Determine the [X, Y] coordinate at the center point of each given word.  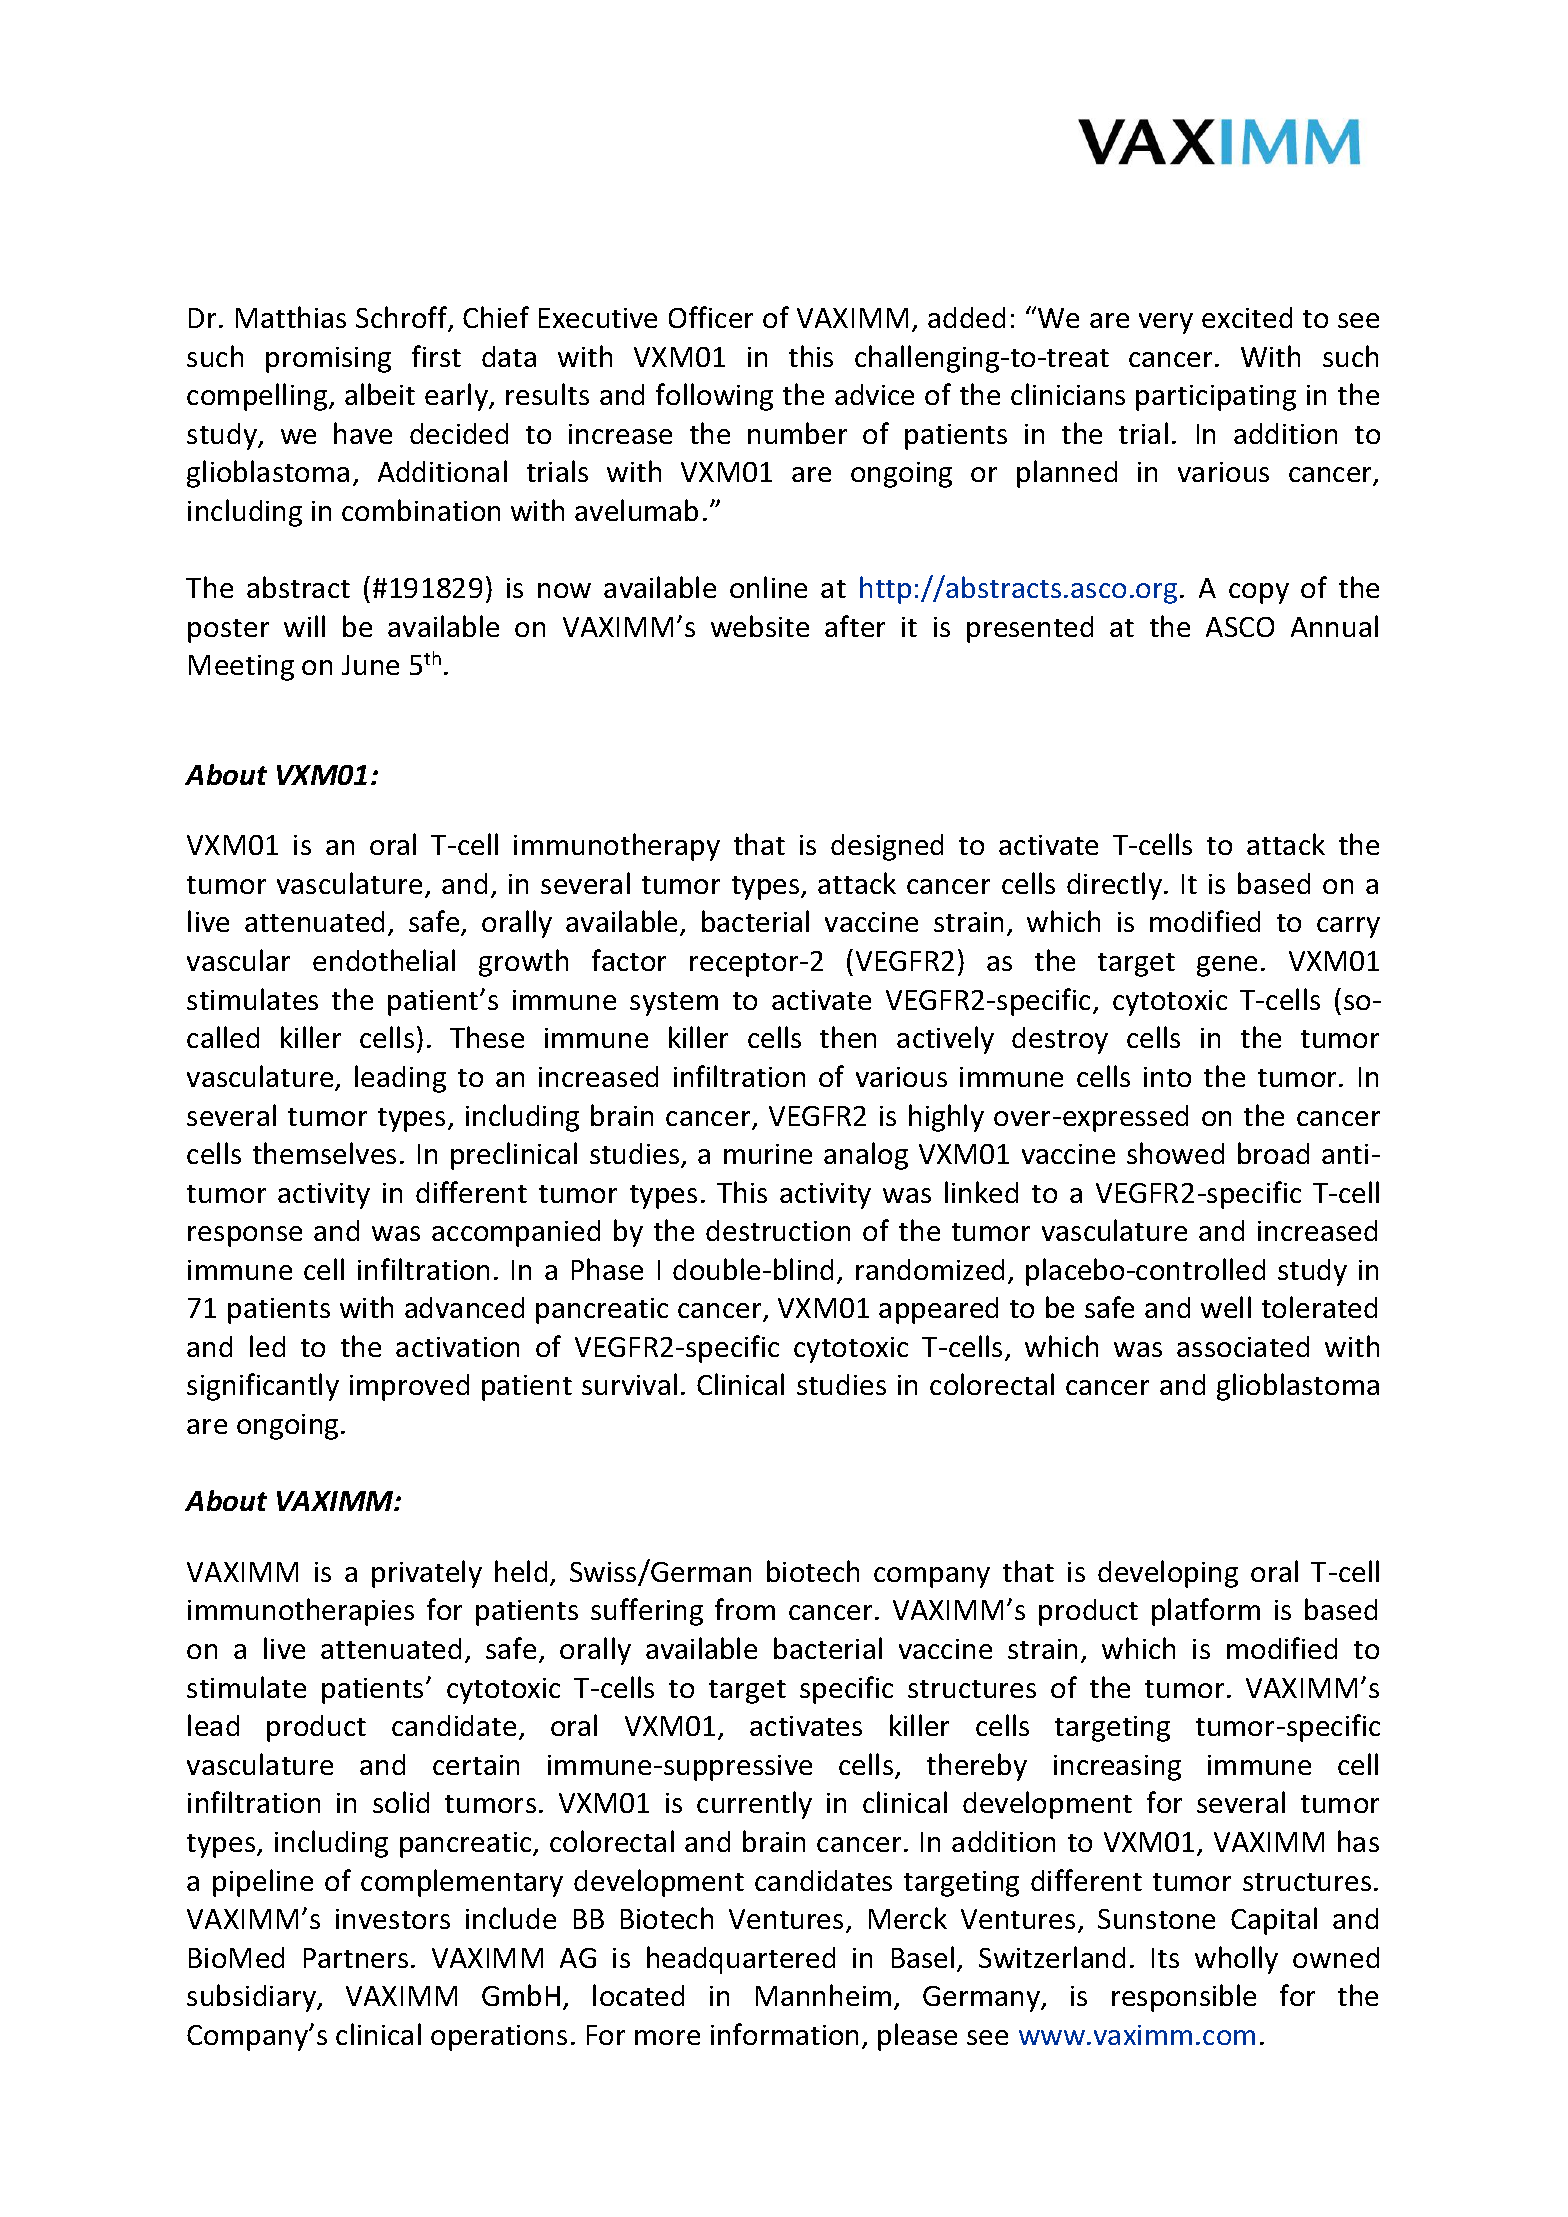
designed [887, 847]
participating [1216, 398]
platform [1206, 1612]
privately [427, 1574]
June [370, 665]
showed [1175, 1153]
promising [328, 360]
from [745, 1609]
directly [1114, 886]
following [714, 397]
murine [768, 1154]
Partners [356, 1958]
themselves [324, 1153]
